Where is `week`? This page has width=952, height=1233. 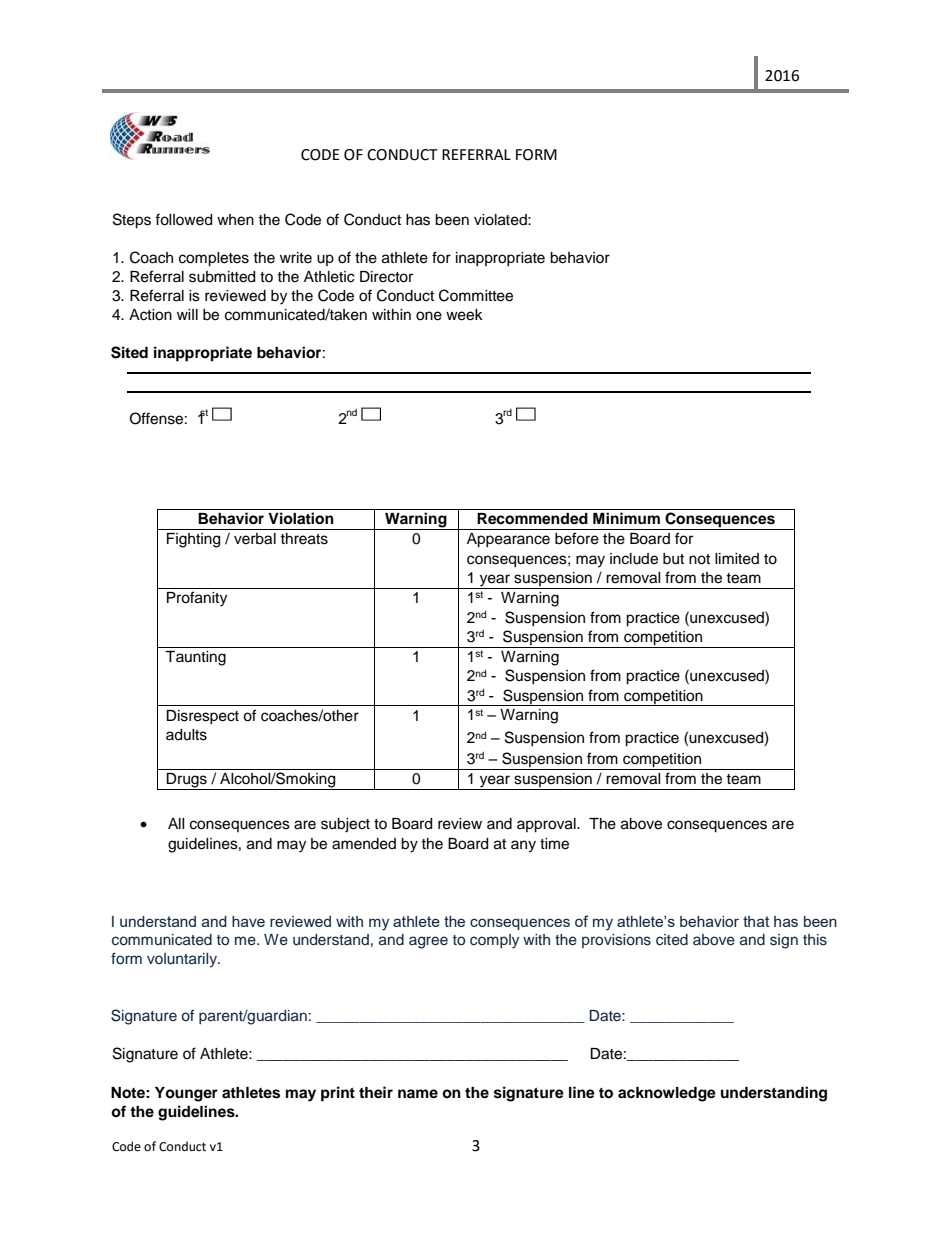
week is located at coordinates (464, 315).
